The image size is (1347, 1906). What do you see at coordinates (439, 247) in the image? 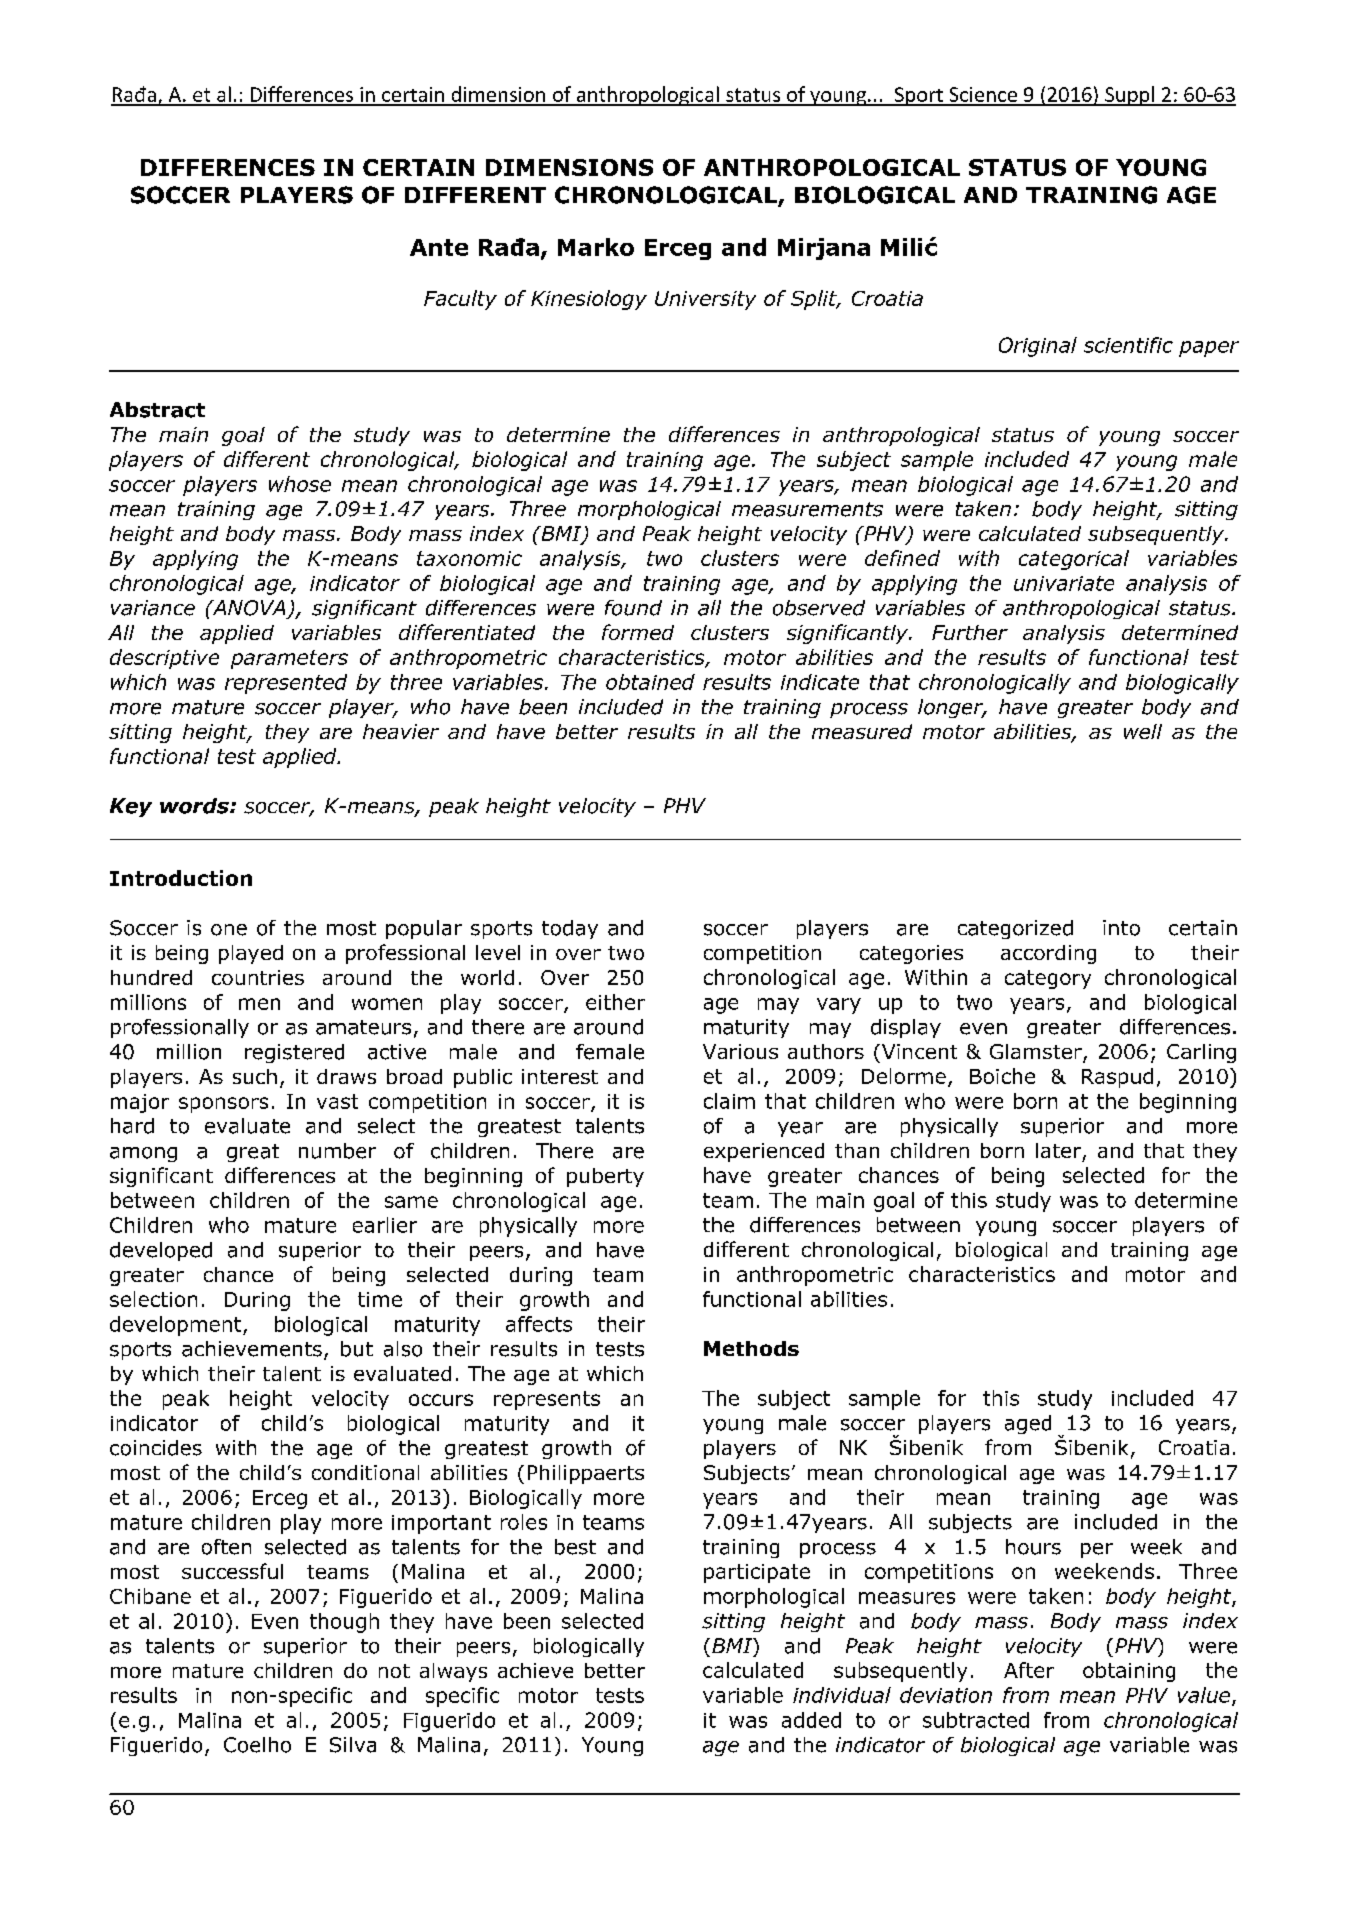
I see `Ante` at bounding box center [439, 247].
